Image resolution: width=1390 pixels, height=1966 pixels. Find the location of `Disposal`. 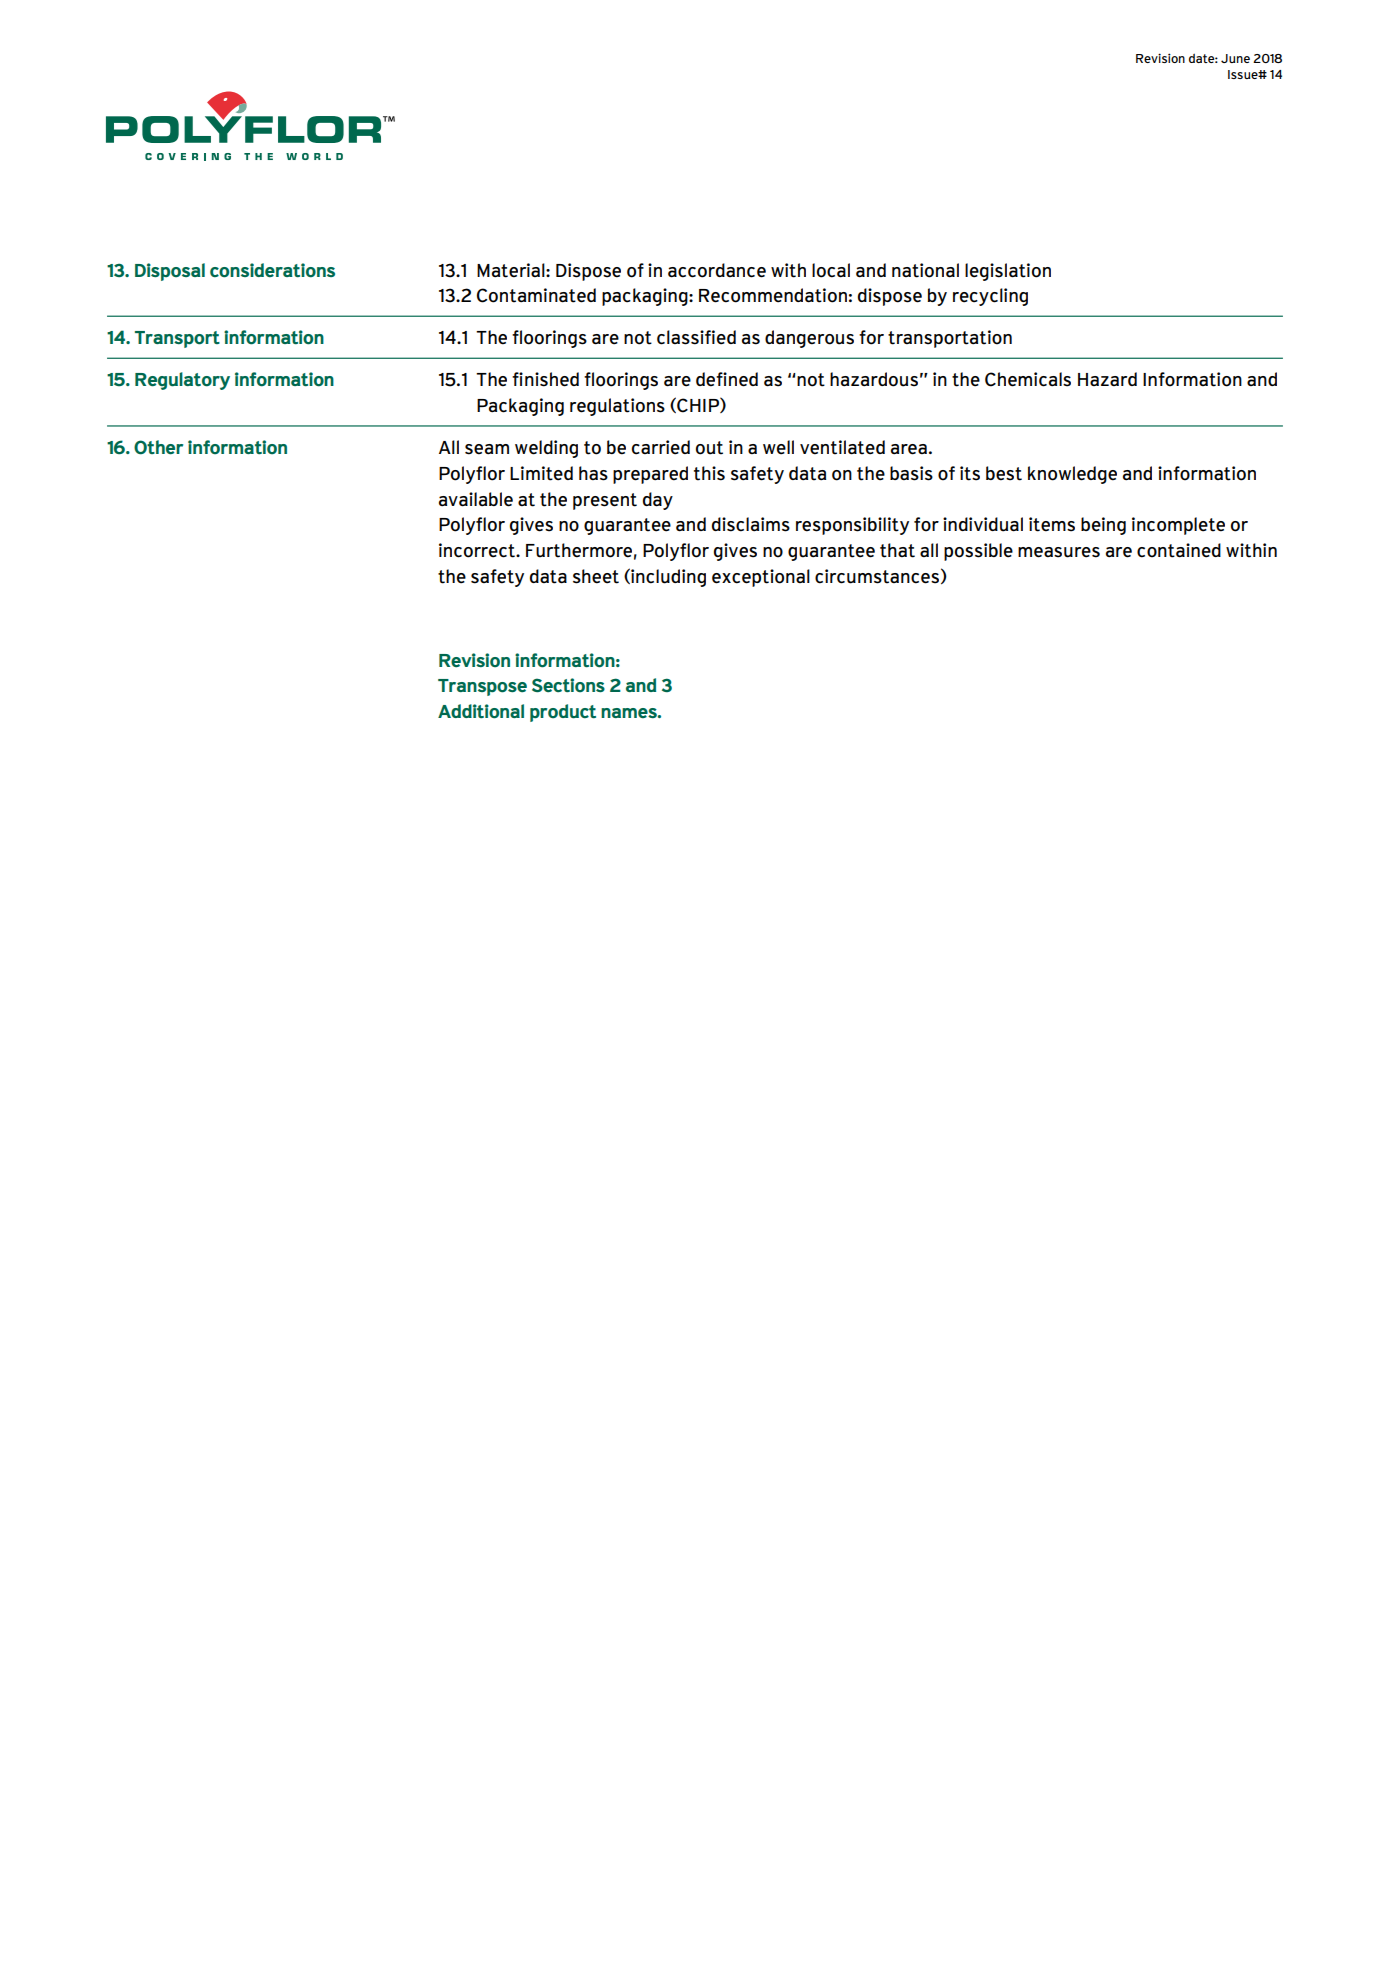

Disposal is located at coordinates (170, 272).
